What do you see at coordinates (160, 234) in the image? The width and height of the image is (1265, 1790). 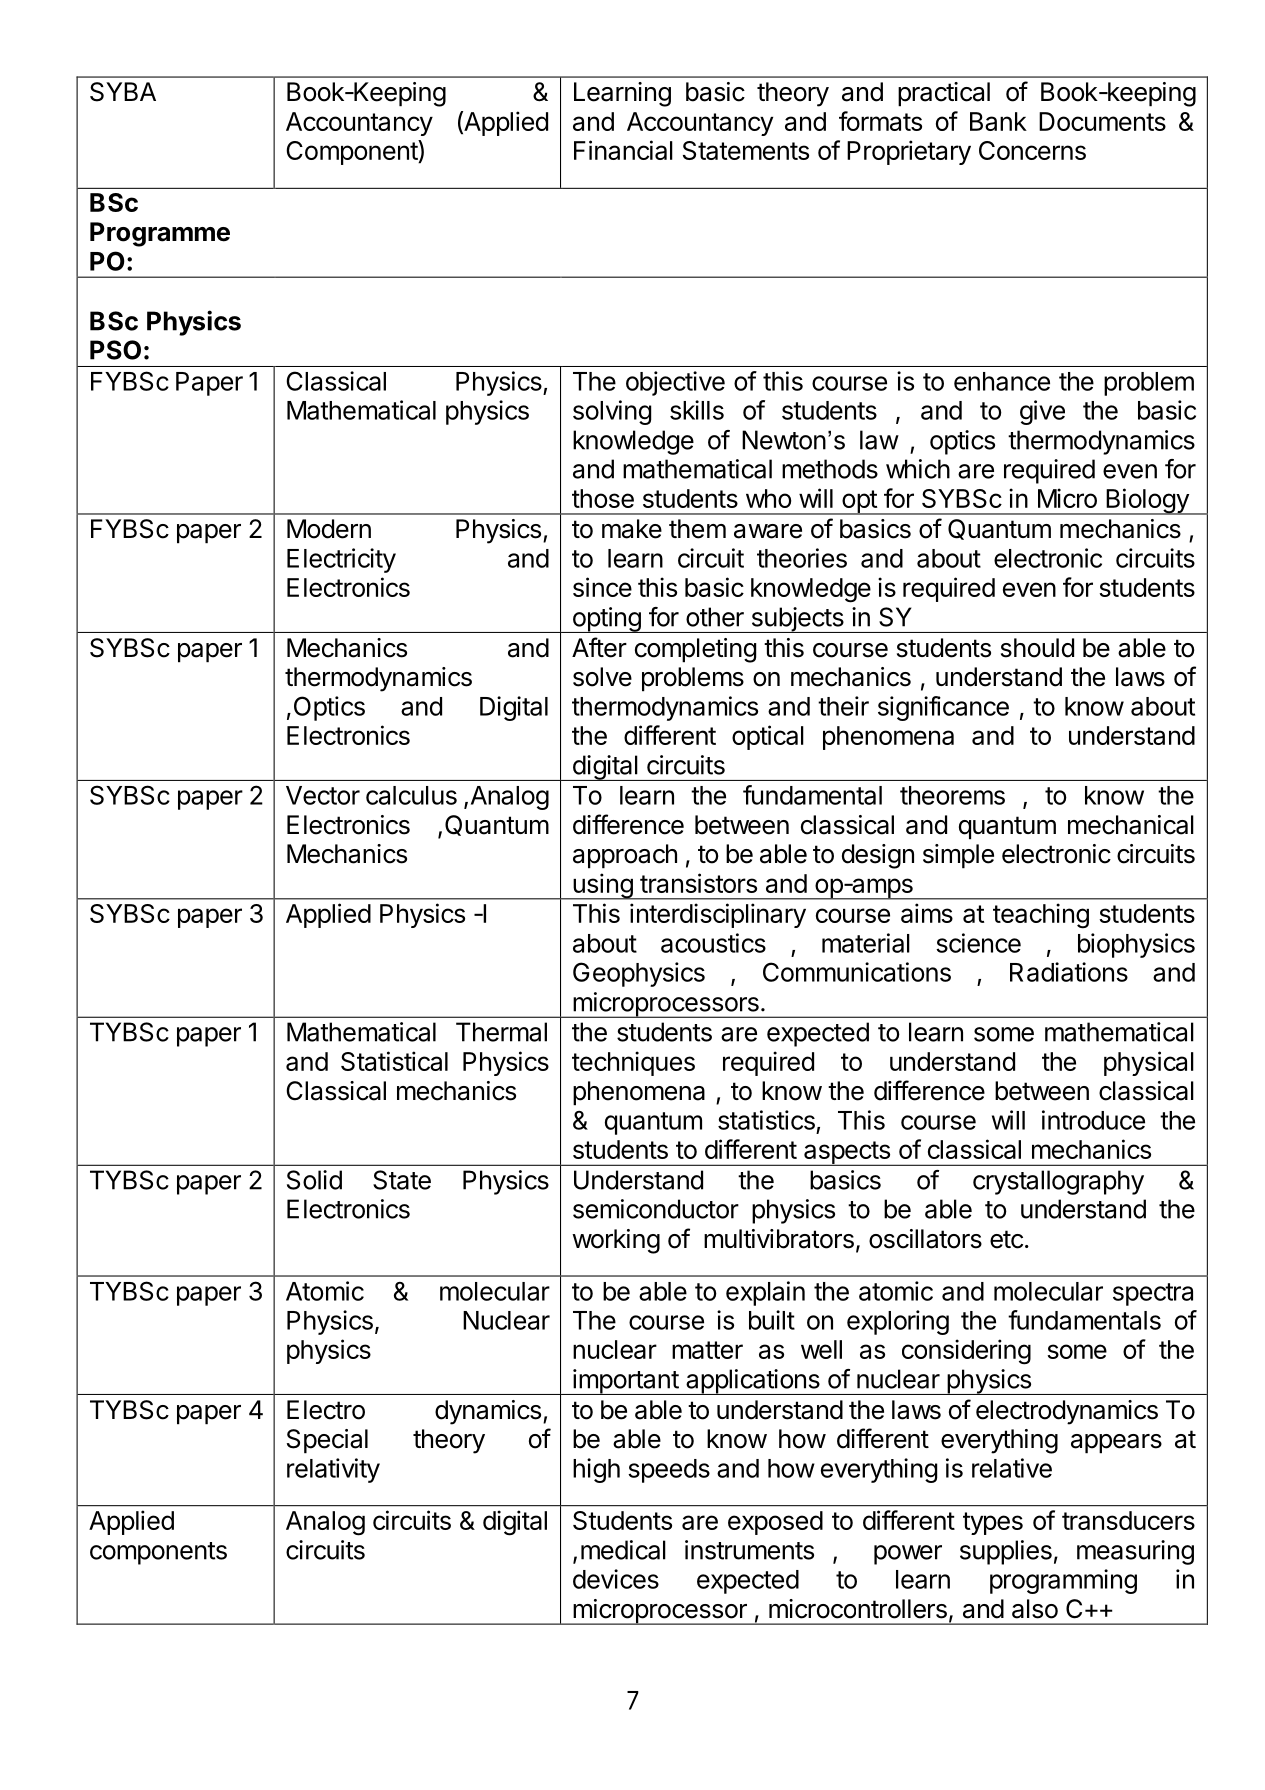 I see `Programme` at bounding box center [160, 234].
